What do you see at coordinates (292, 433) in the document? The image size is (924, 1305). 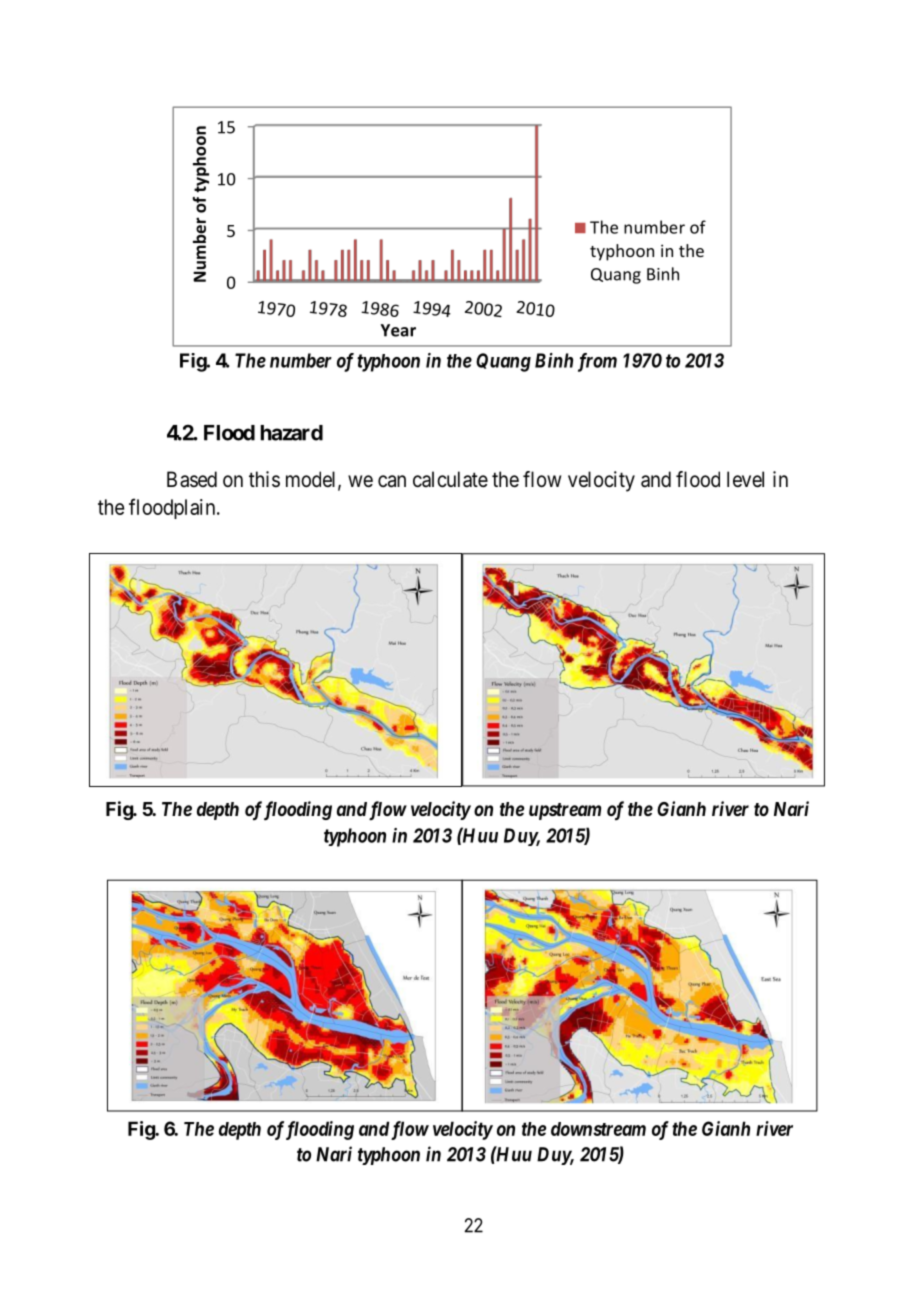 I see `hazard` at bounding box center [292, 433].
